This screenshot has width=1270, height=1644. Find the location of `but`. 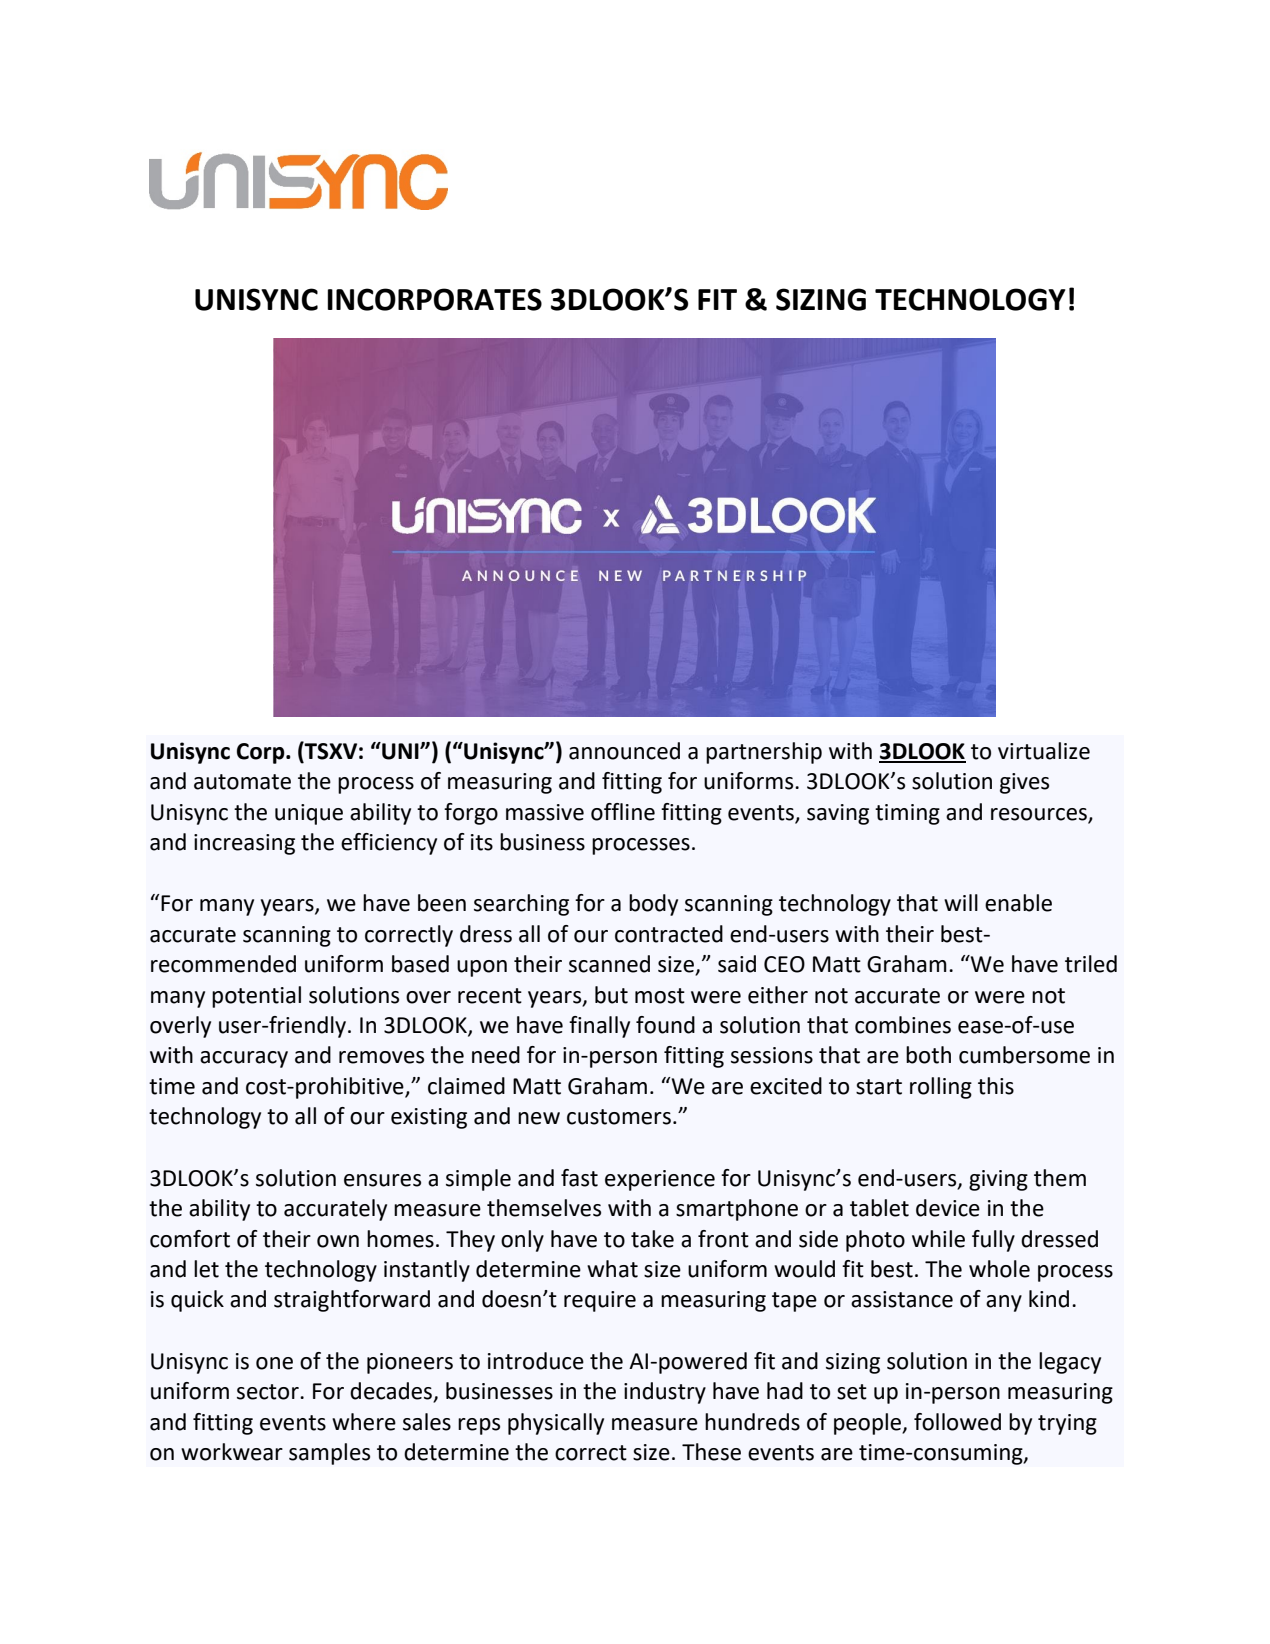

but is located at coordinates (611, 995).
